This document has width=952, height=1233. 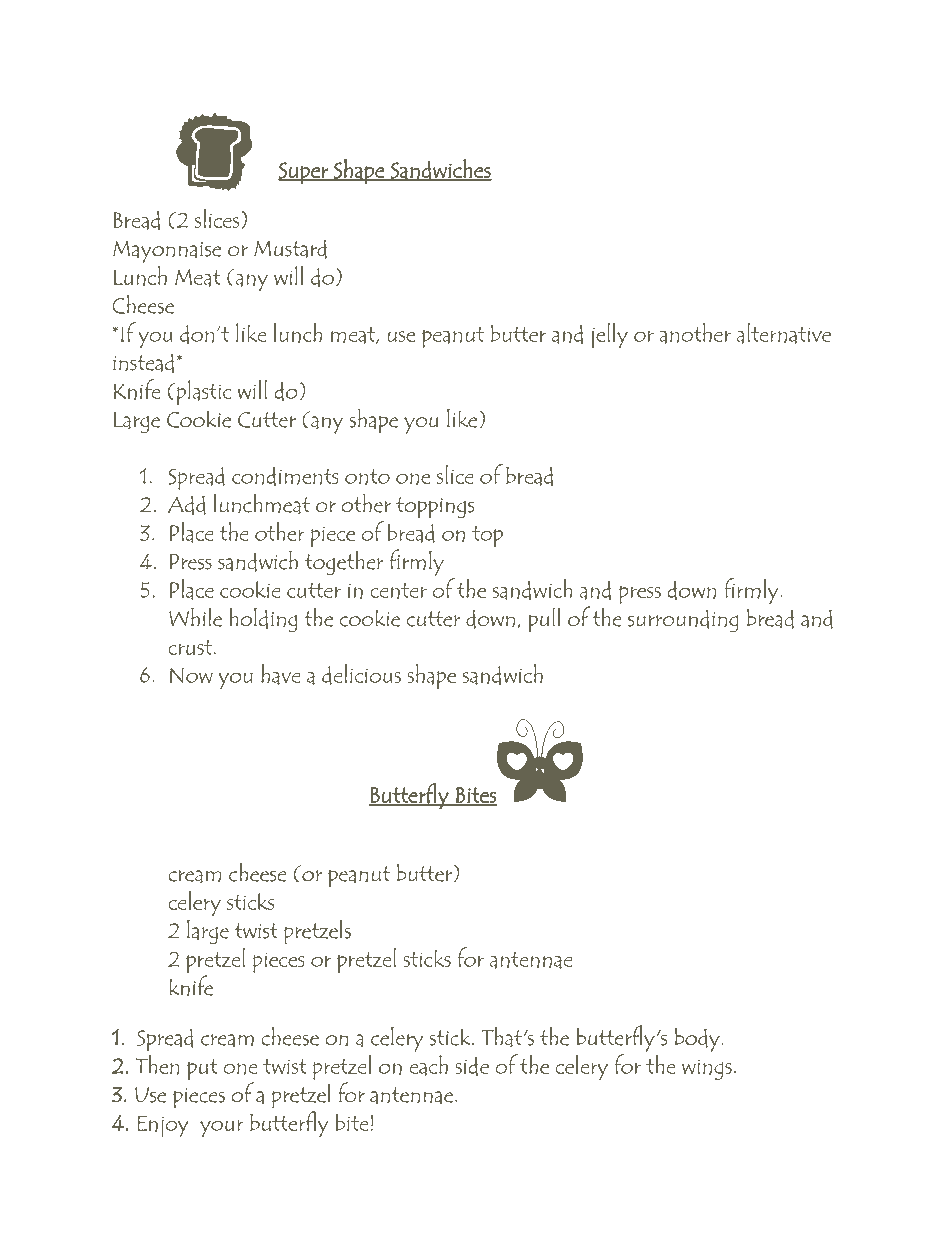 What do you see at coordinates (304, 173) in the document?
I see `Super` at bounding box center [304, 173].
